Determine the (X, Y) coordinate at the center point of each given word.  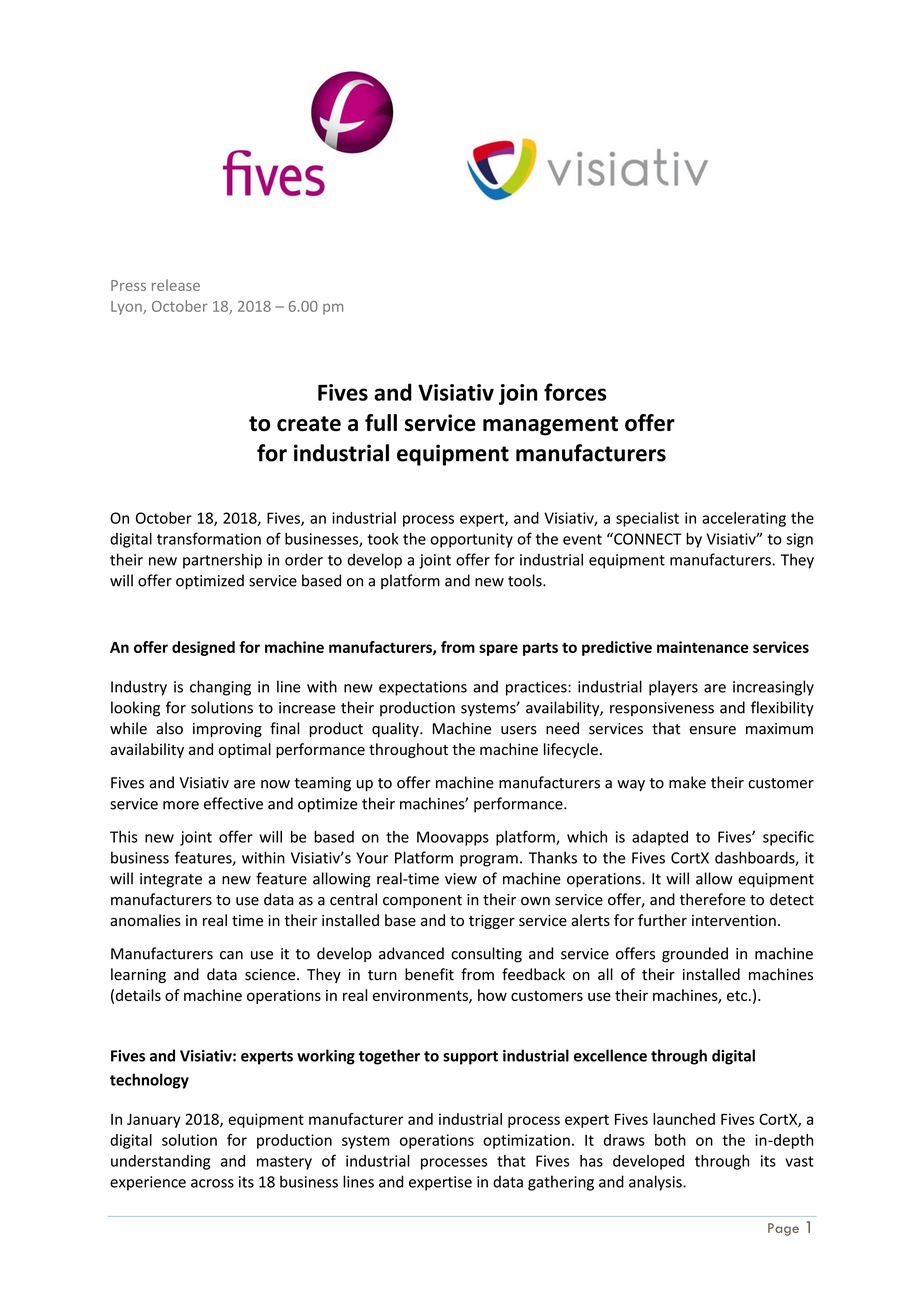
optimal (245, 750)
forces (575, 392)
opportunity (471, 540)
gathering (561, 1183)
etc (738, 996)
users (519, 730)
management (550, 426)
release (176, 285)
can (231, 955)
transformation (209, 538)
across (212, 1183)
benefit (429, 974)
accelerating (744, 519)
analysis (656, 1183)
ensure (713, 730)
